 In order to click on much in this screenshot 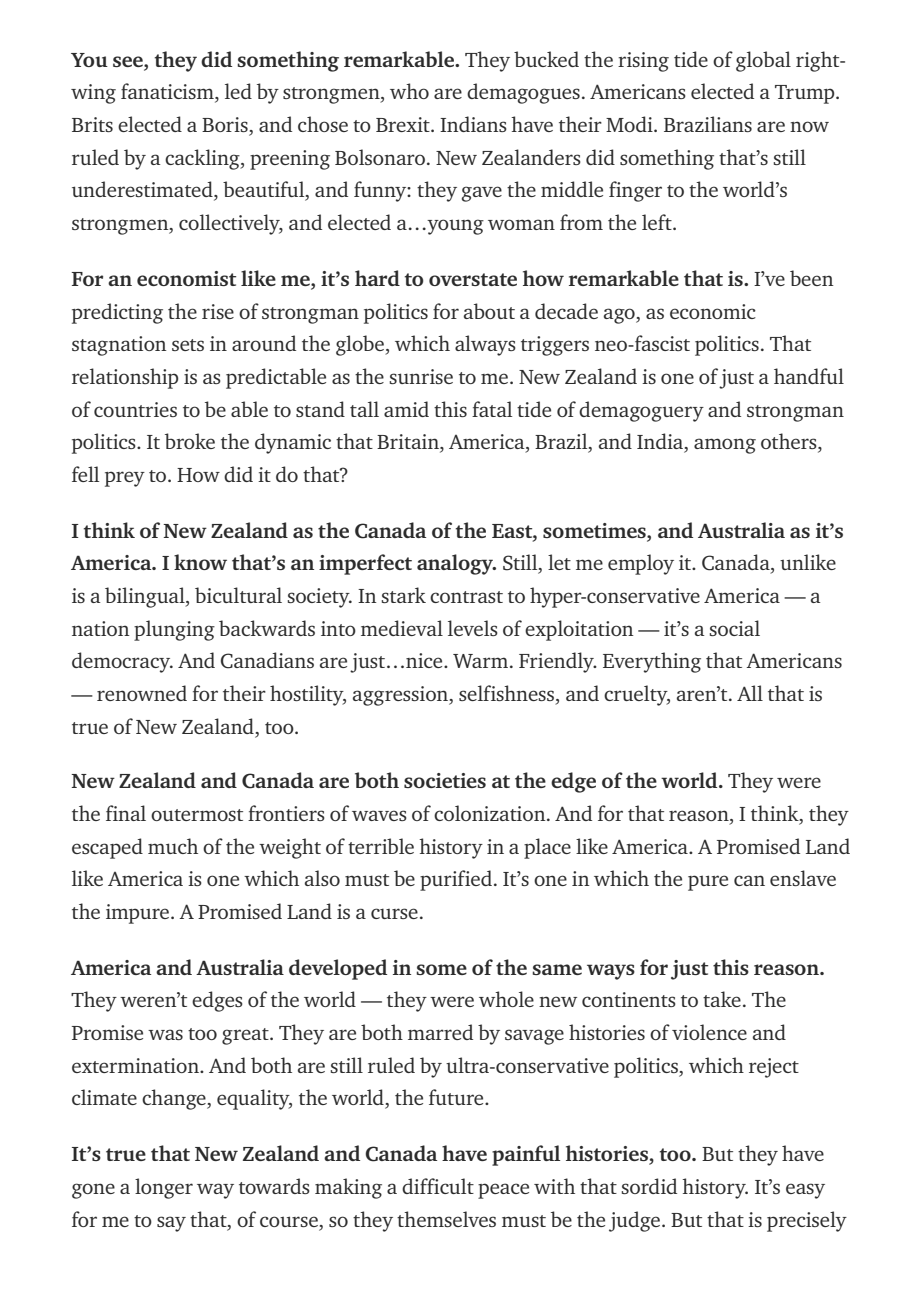, I will do `click(173, 846)`.
